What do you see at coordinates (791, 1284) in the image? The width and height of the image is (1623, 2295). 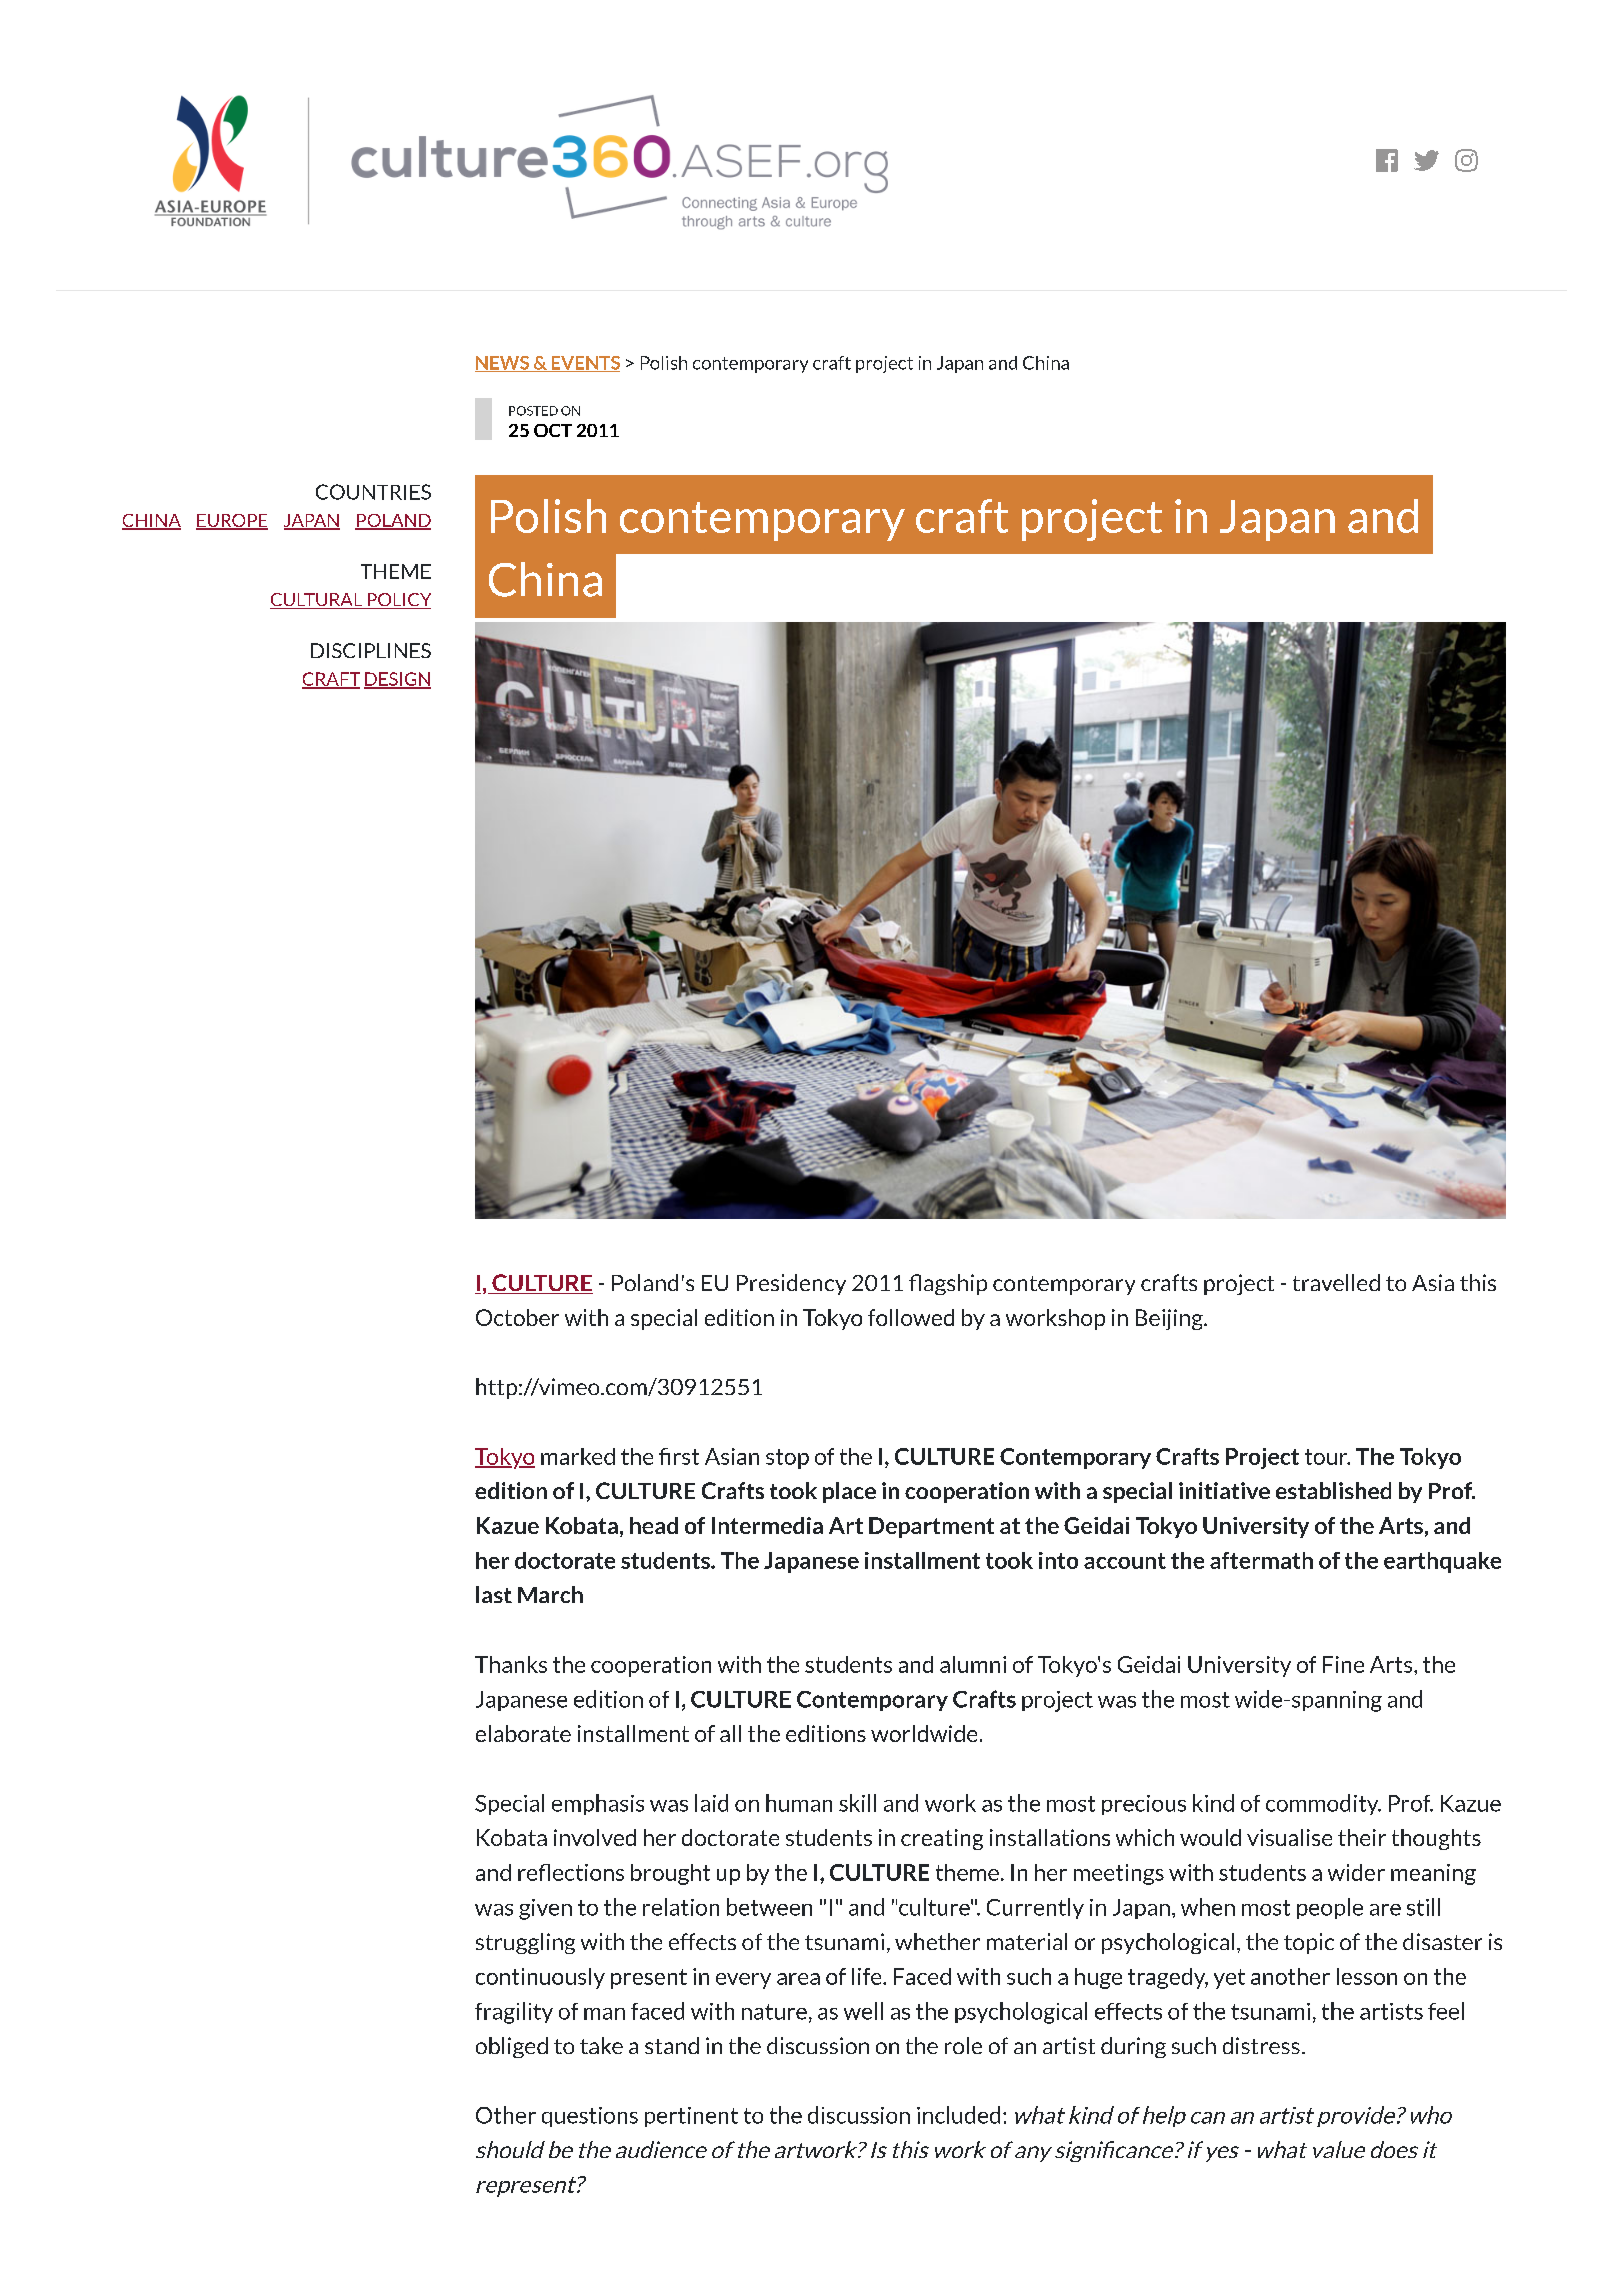 I see `Presidency` at bounding box center [791, 1284].
